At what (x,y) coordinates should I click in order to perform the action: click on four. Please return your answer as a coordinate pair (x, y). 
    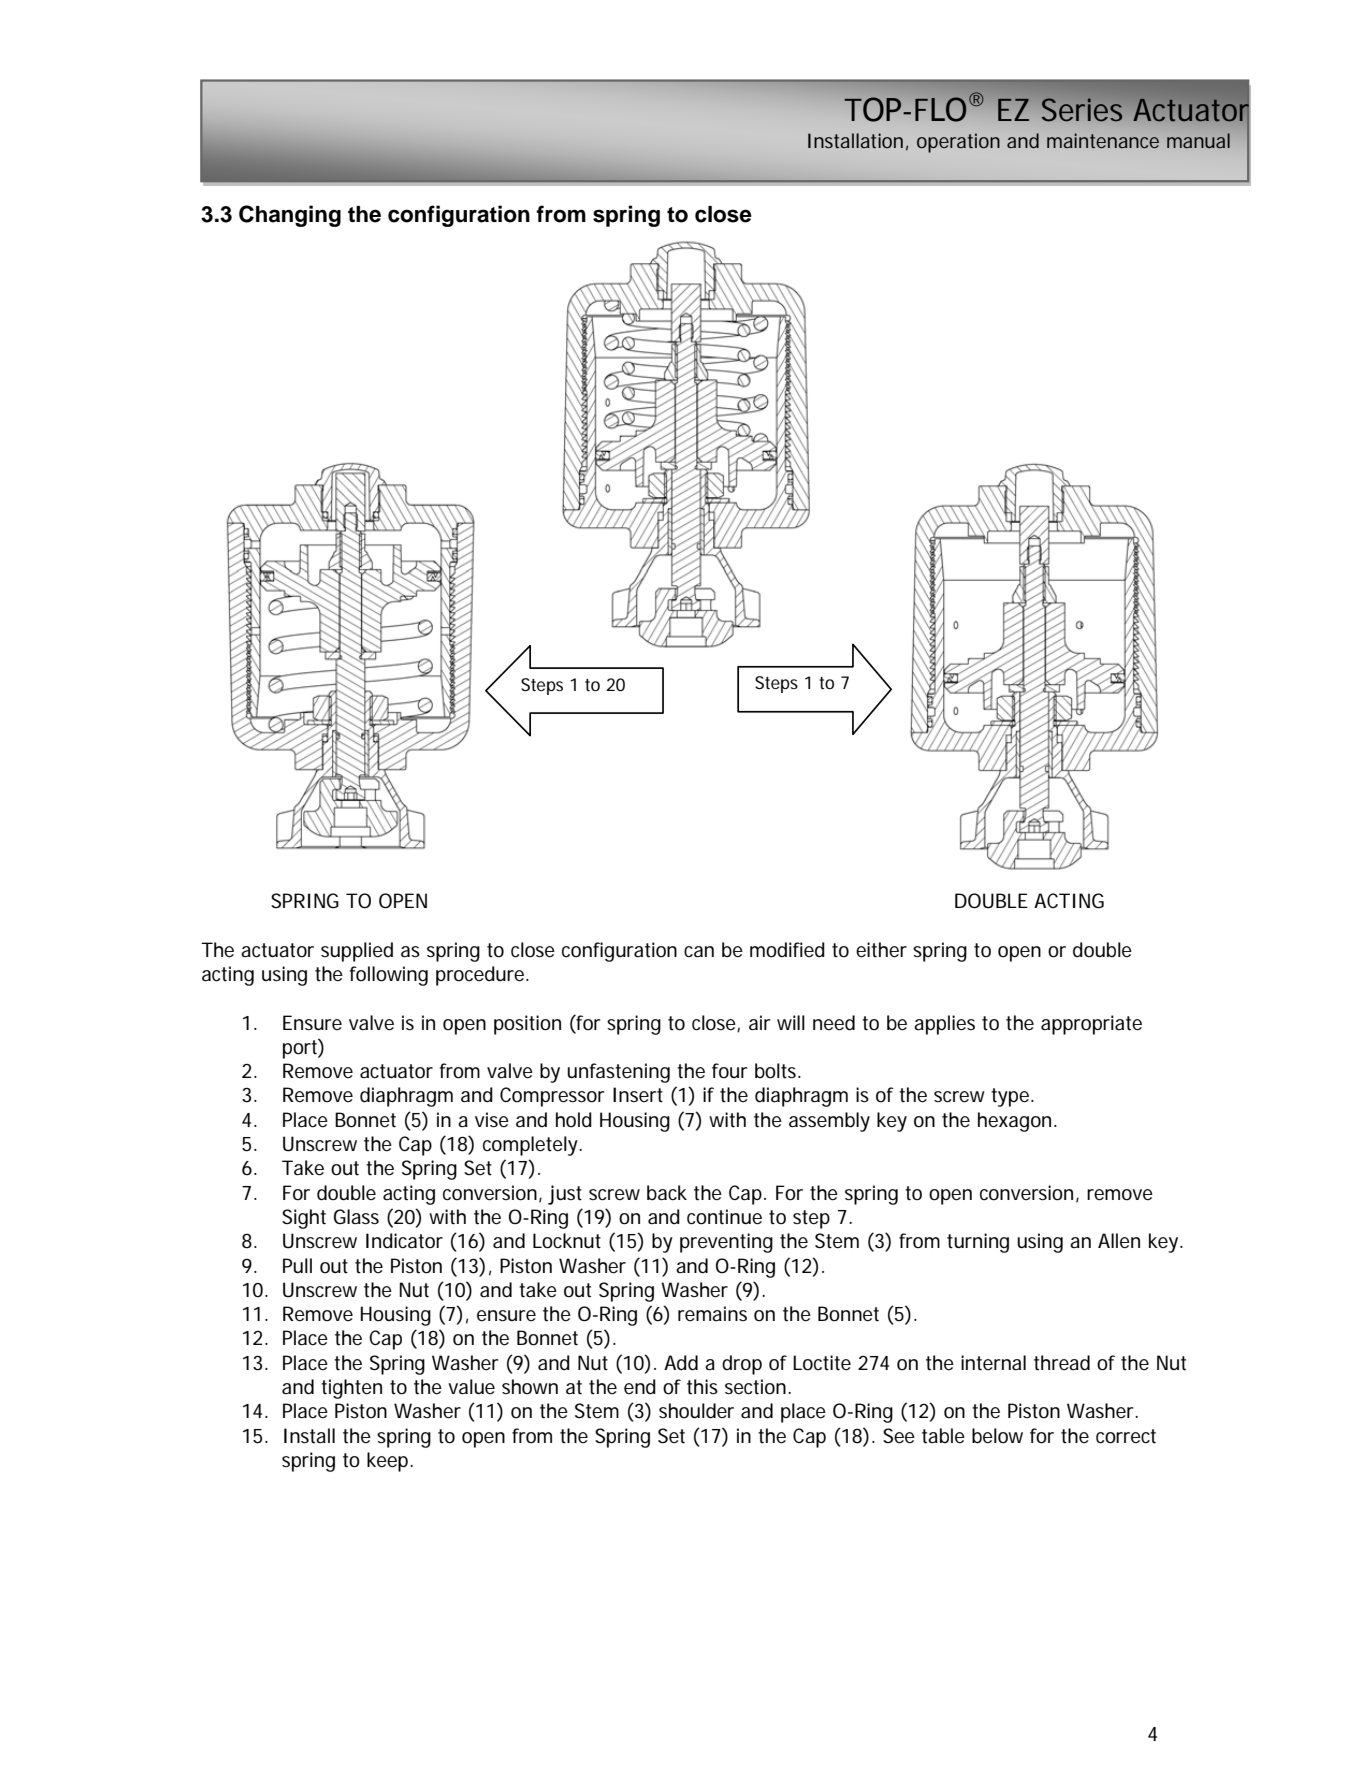
    Looking at the image, I should click on (729, 1071).
